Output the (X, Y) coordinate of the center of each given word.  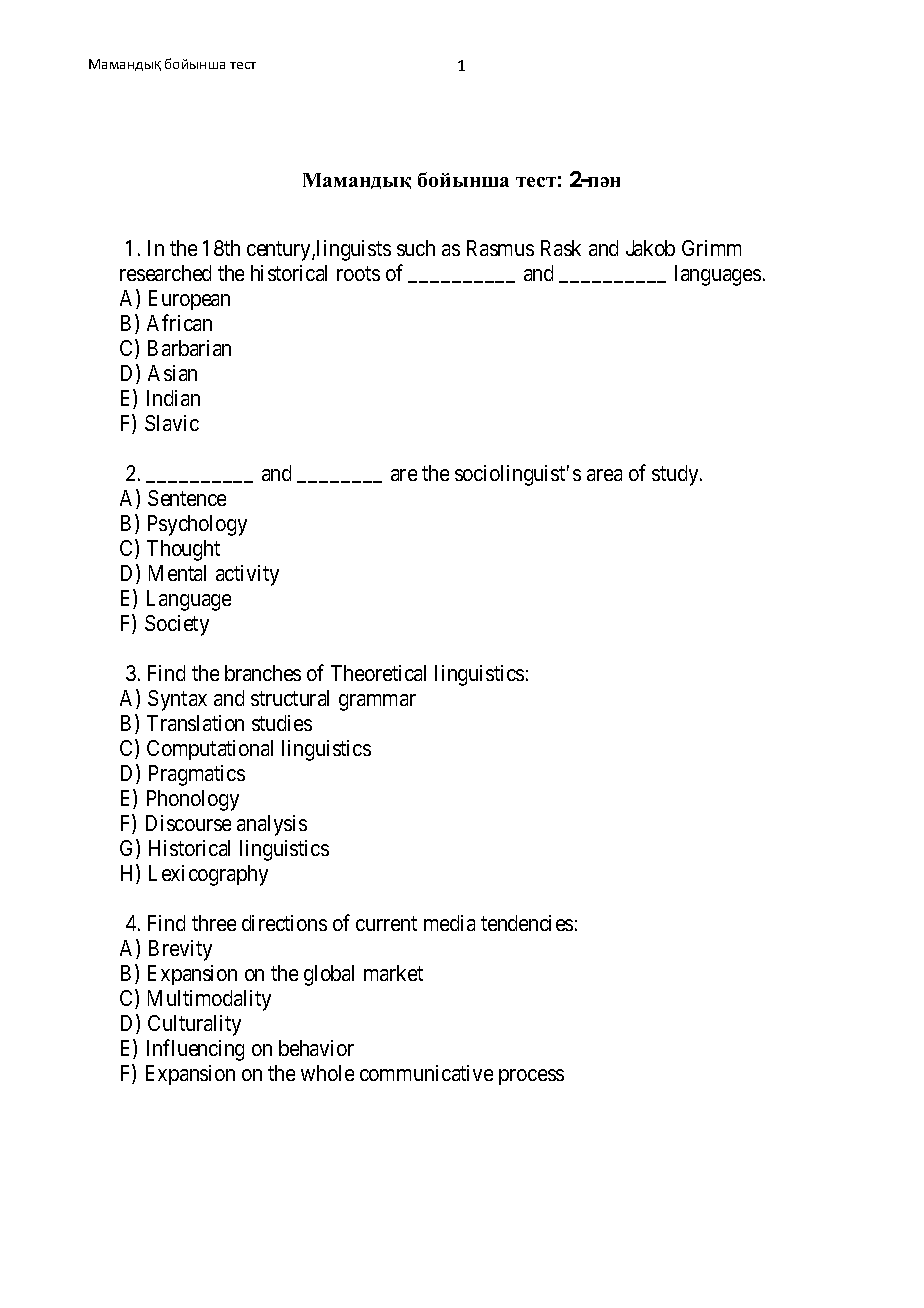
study (676, 475)
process (531, 1077)
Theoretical (378, 673)
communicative (426, 1073)
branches (263, 673)
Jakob (650, 248)
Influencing (195, 1050)
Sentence (187, 498)
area (604, 475)
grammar (377, 702)
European (189, 300)
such (416, 248)
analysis (272, 825)
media (449, 923)
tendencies (527, 923)
